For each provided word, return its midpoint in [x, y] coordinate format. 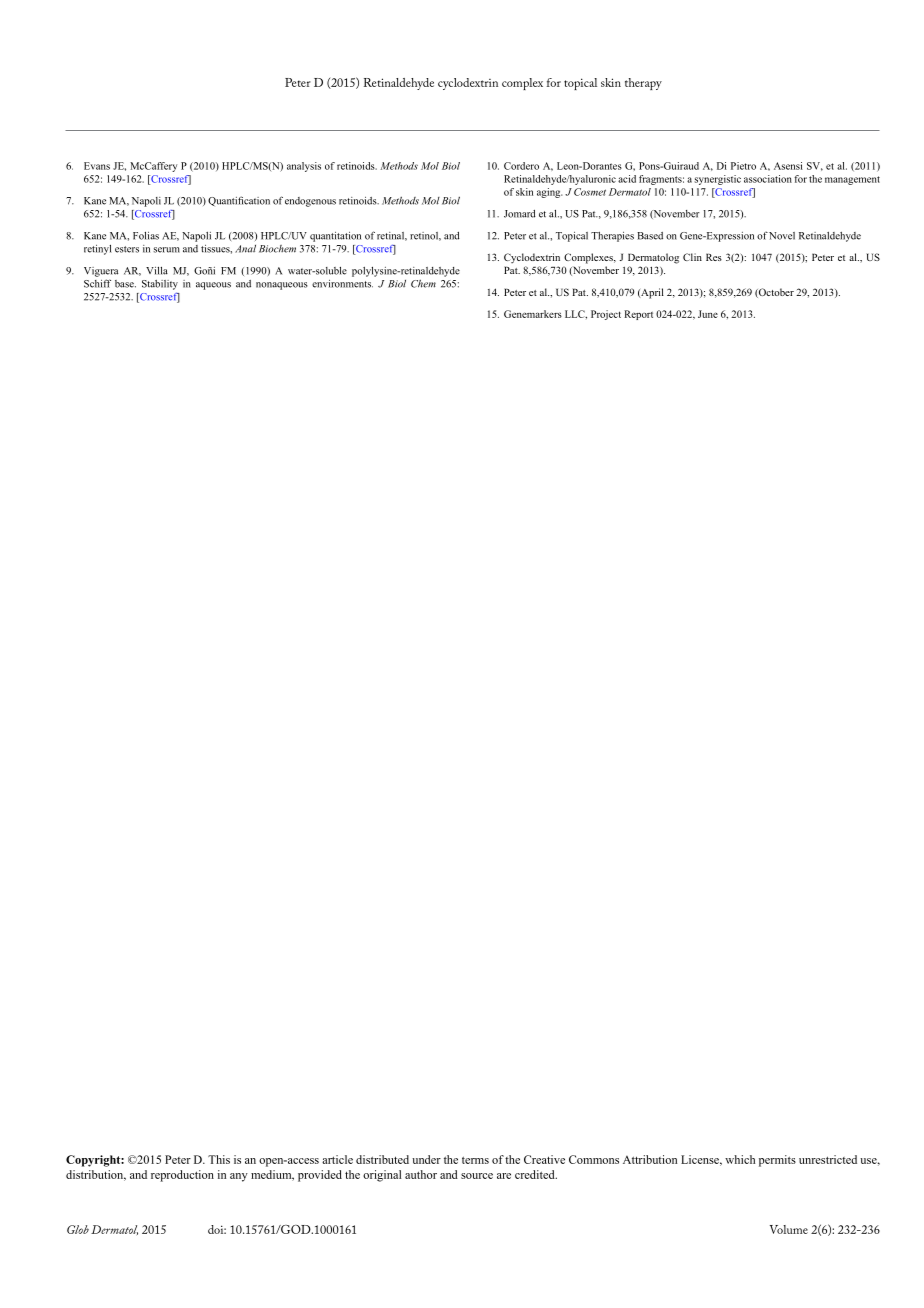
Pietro [743, 166]
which [740, 1159]
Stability [160, 285]
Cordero [521, 166]
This [219, 1159]
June [708, 314]
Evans [97, 166]
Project [606, 315]
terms [475, 1160]
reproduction [182, 1176]
